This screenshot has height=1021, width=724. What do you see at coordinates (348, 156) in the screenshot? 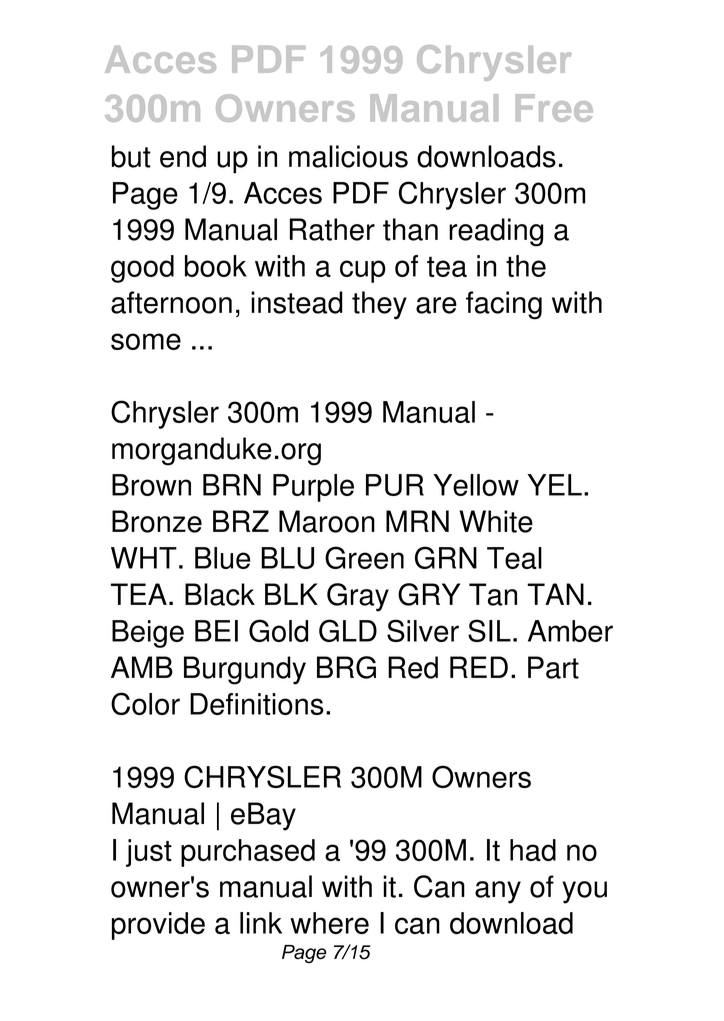
I see `malicious` at bounding box center [348, 156].
